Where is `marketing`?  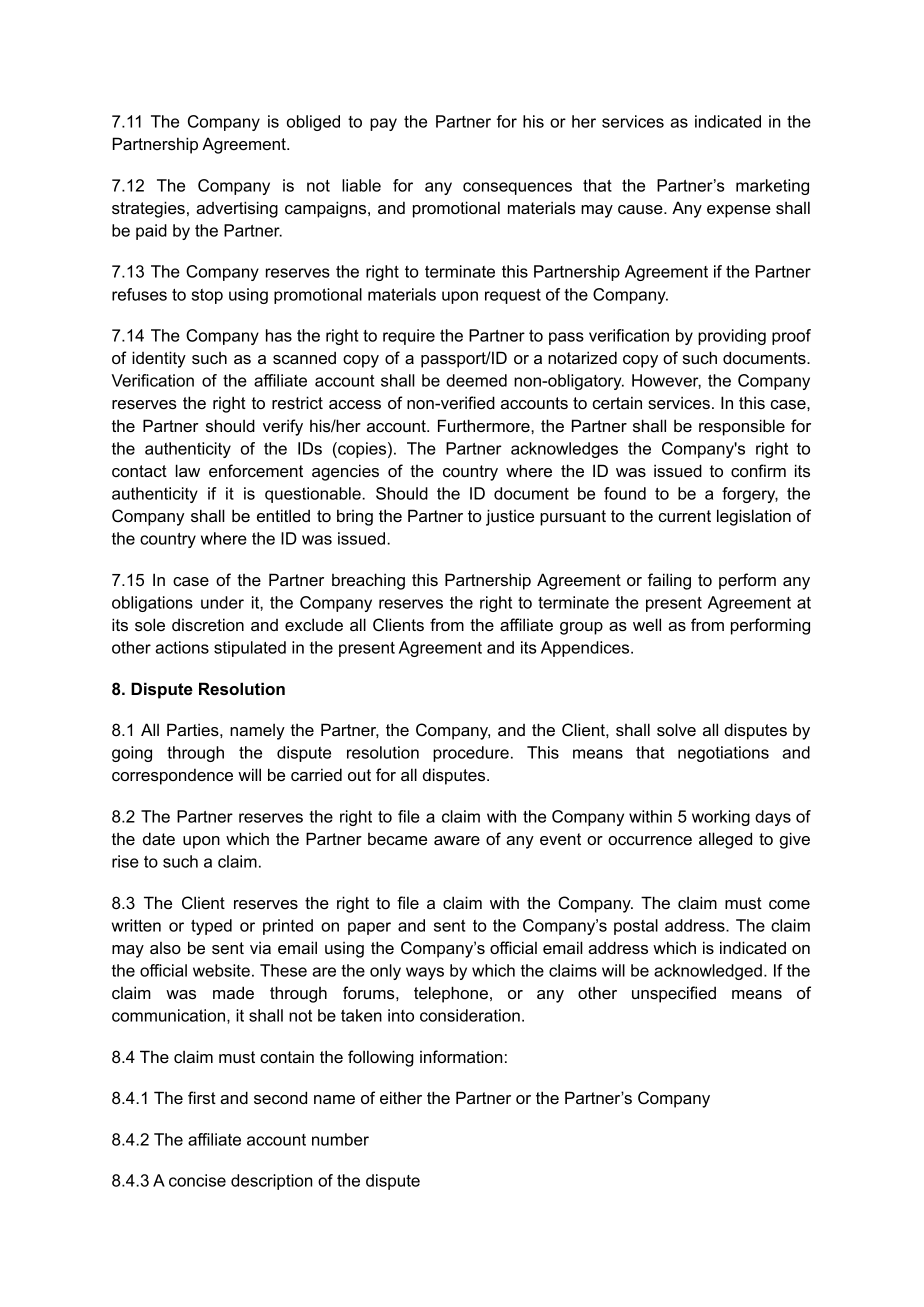 marketing is located at coordinates (772, 187).
